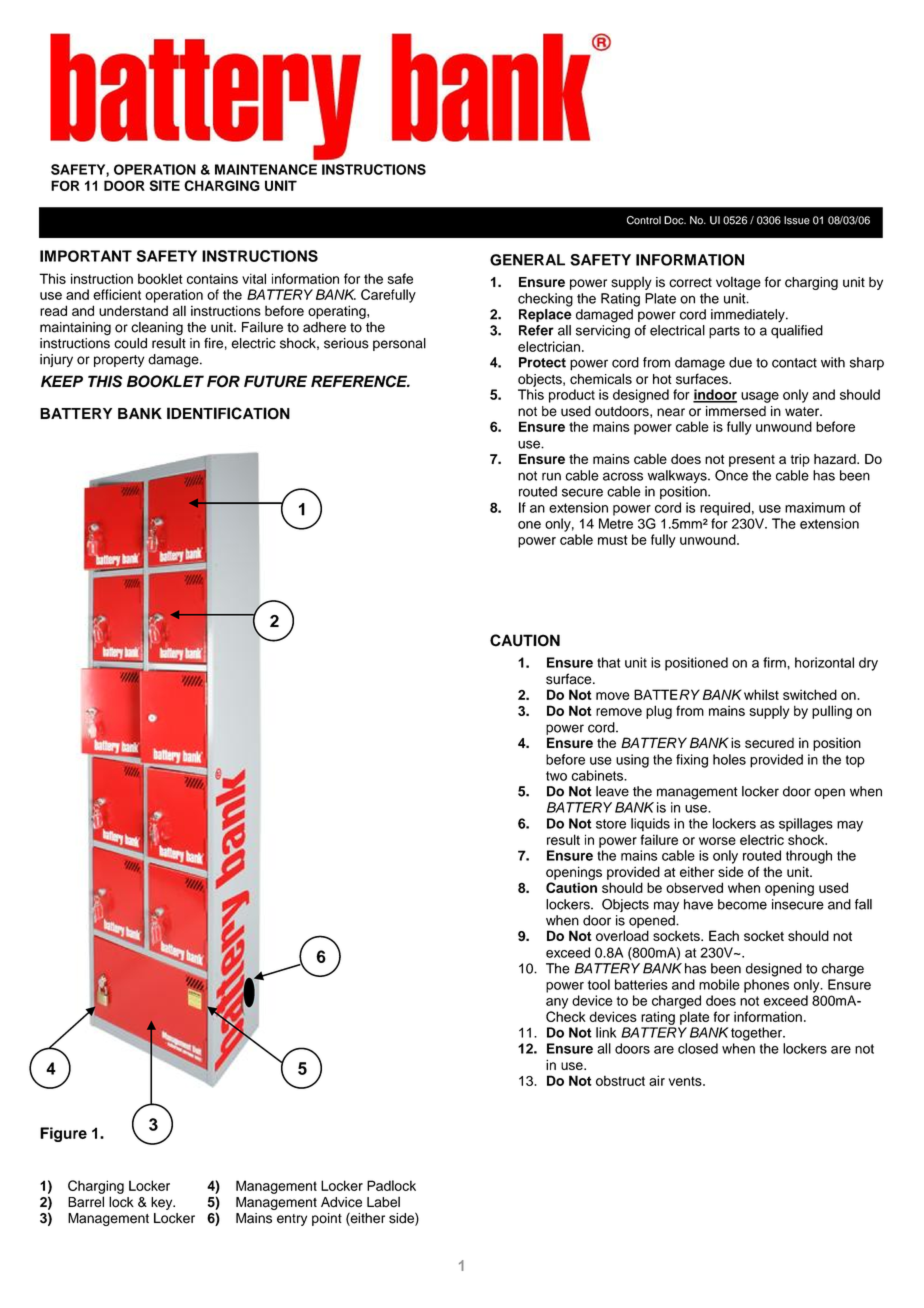  What do you see at coordinates (63, 1134) in the image?
I see `Figure` at bounding box center [63, 1134].
